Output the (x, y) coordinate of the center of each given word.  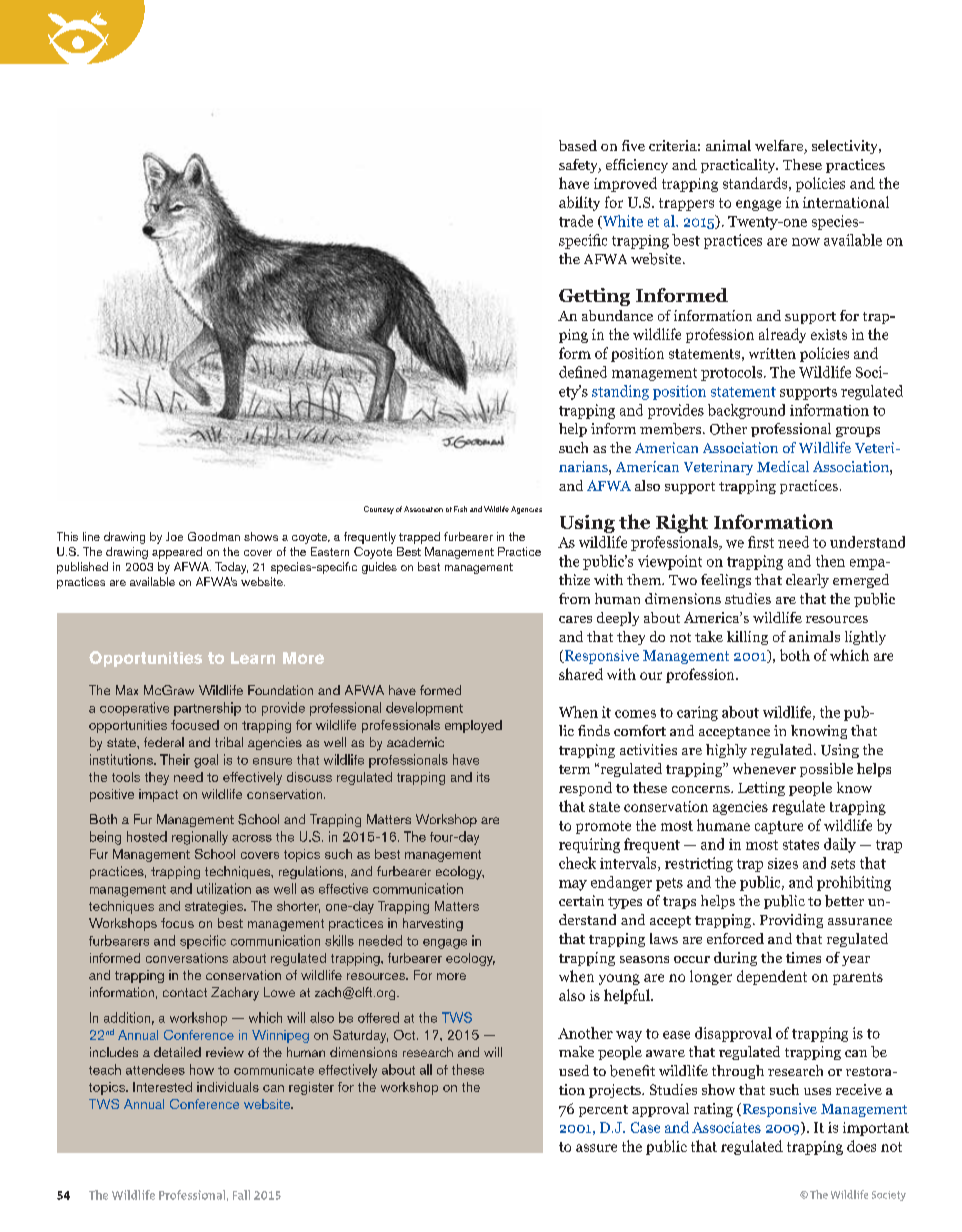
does (861, 1146)
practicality (739, 166)
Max (127, 690)
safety (579, 166)
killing (747, 638)
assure (596, 1148)
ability (579, 203)
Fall (241, 1195)
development (424, 709)
